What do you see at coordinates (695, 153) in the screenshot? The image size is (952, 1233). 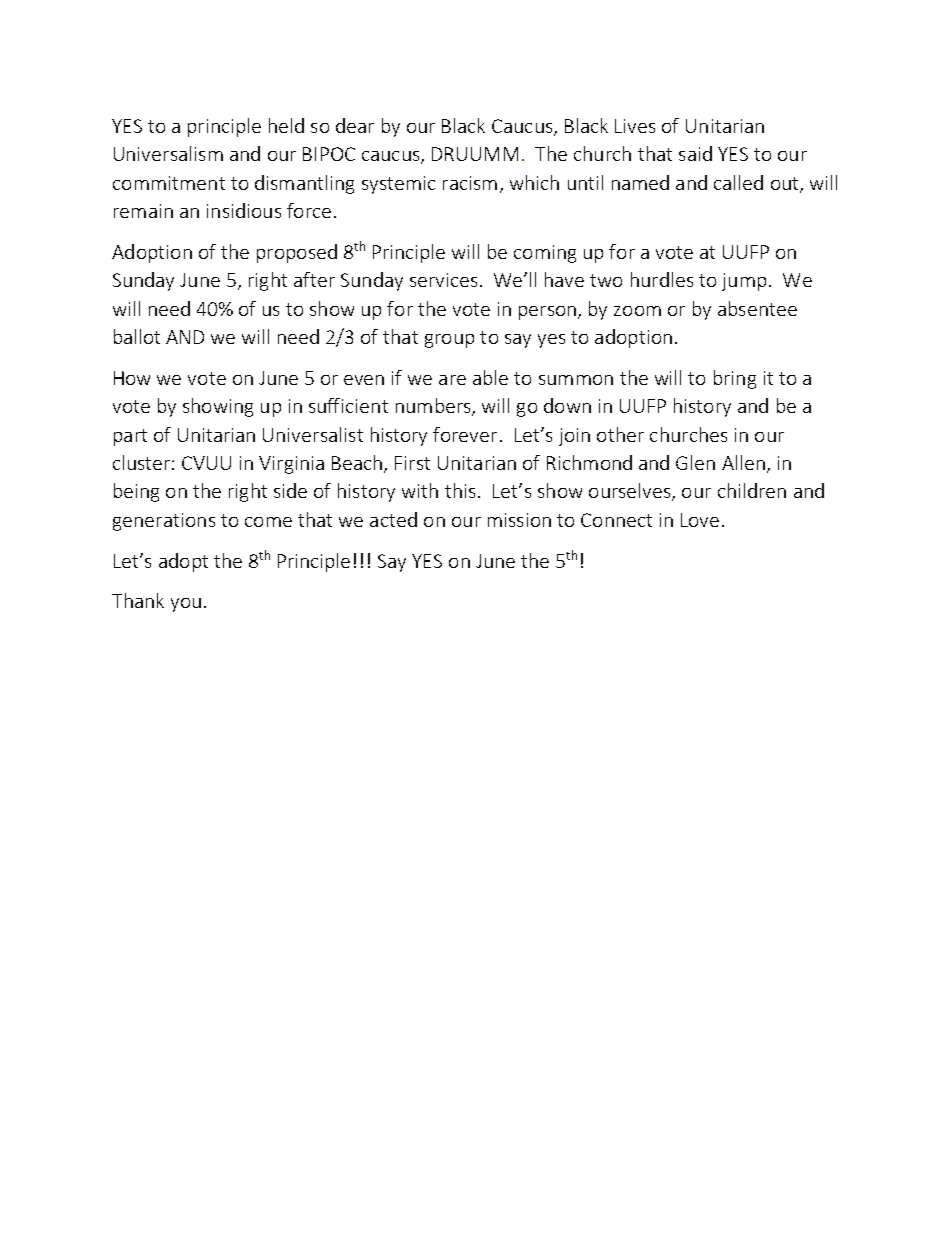 I see `said` at bounding box center [695, 153].
